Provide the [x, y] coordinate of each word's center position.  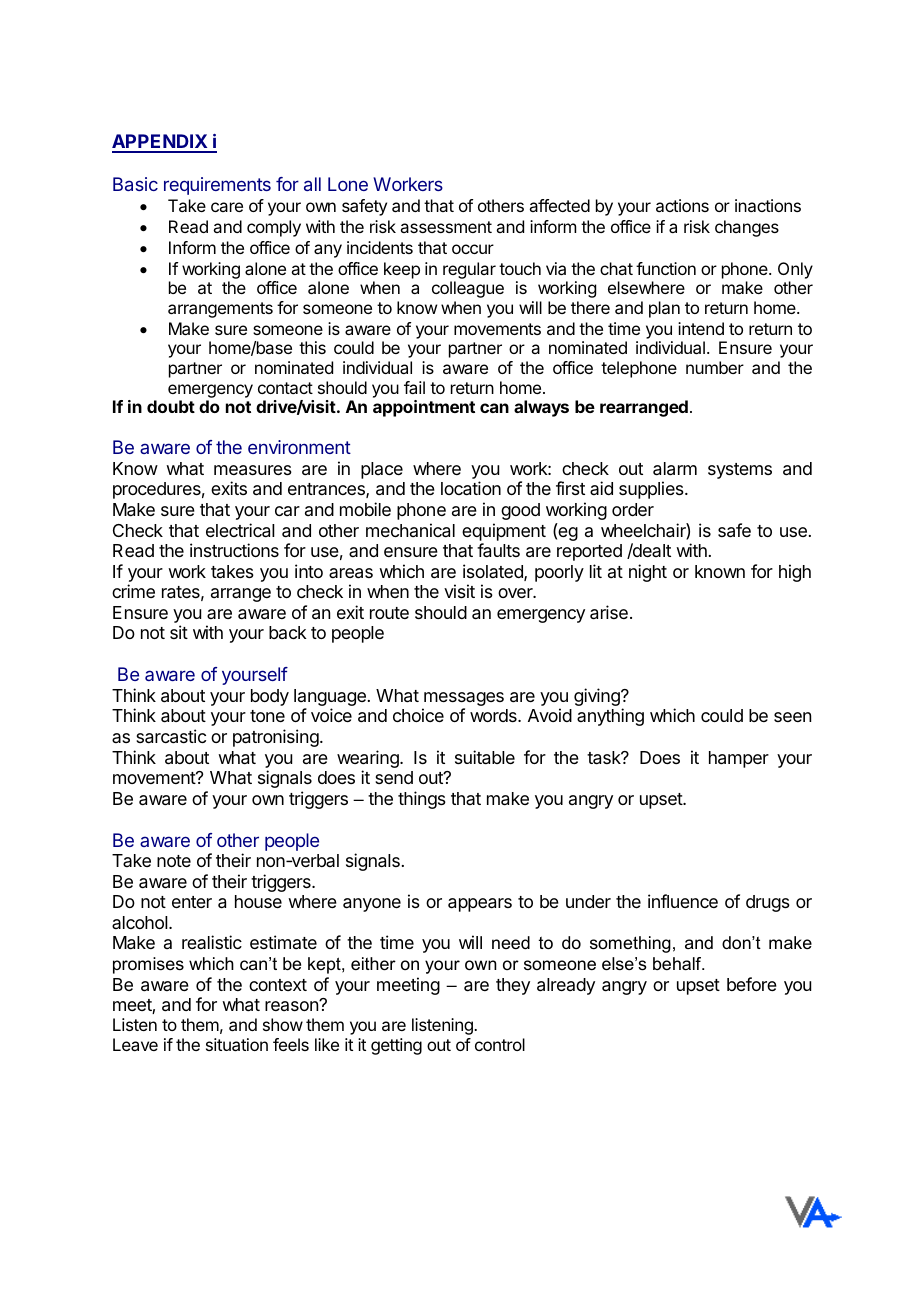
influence [683, 901]
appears [480, 905]
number [715, 367]
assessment [446, 227]
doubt [171, 406]
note [174, 861]
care [227, 207]
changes [747, 228]
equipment [504, 532]
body [270, 697]
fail [414, 387]
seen [792, 717]
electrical [240, 530]
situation [237, 1044]
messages [463, 700]
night [648, 573]
